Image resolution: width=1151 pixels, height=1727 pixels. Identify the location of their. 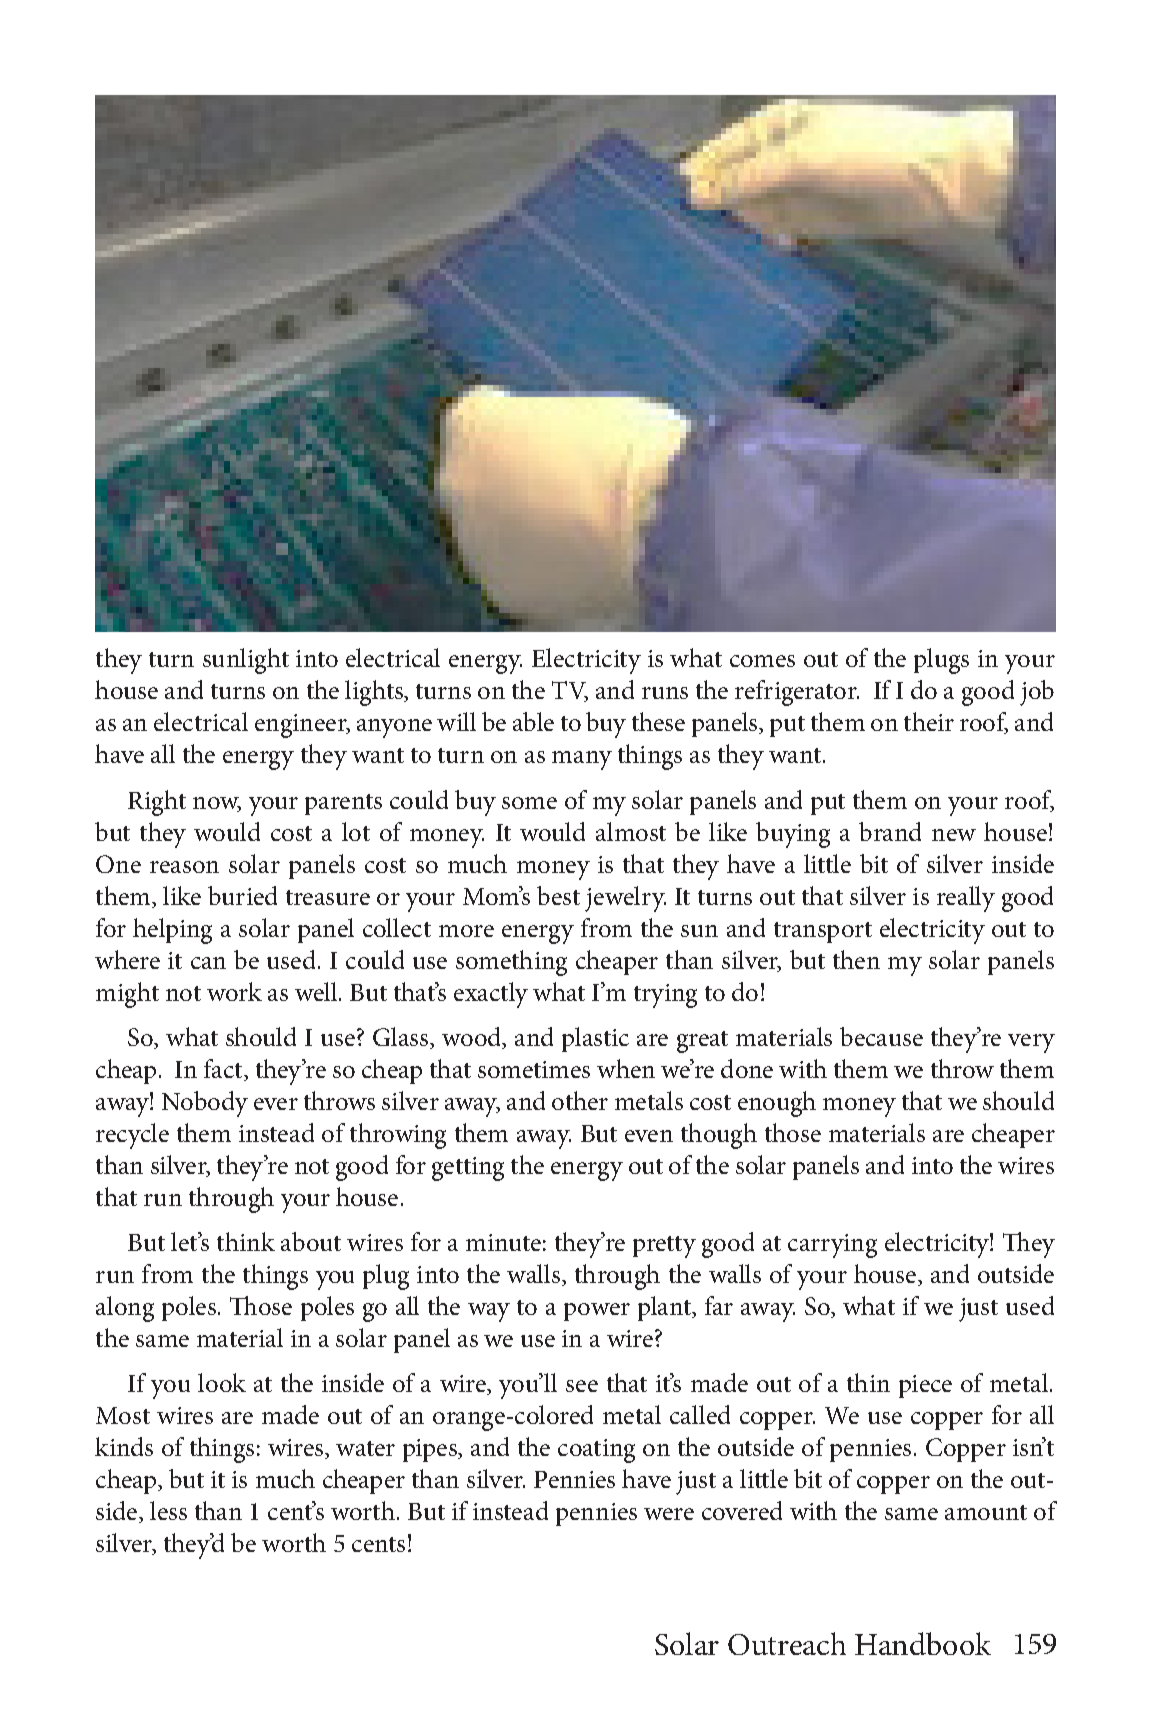
(929, 721).
